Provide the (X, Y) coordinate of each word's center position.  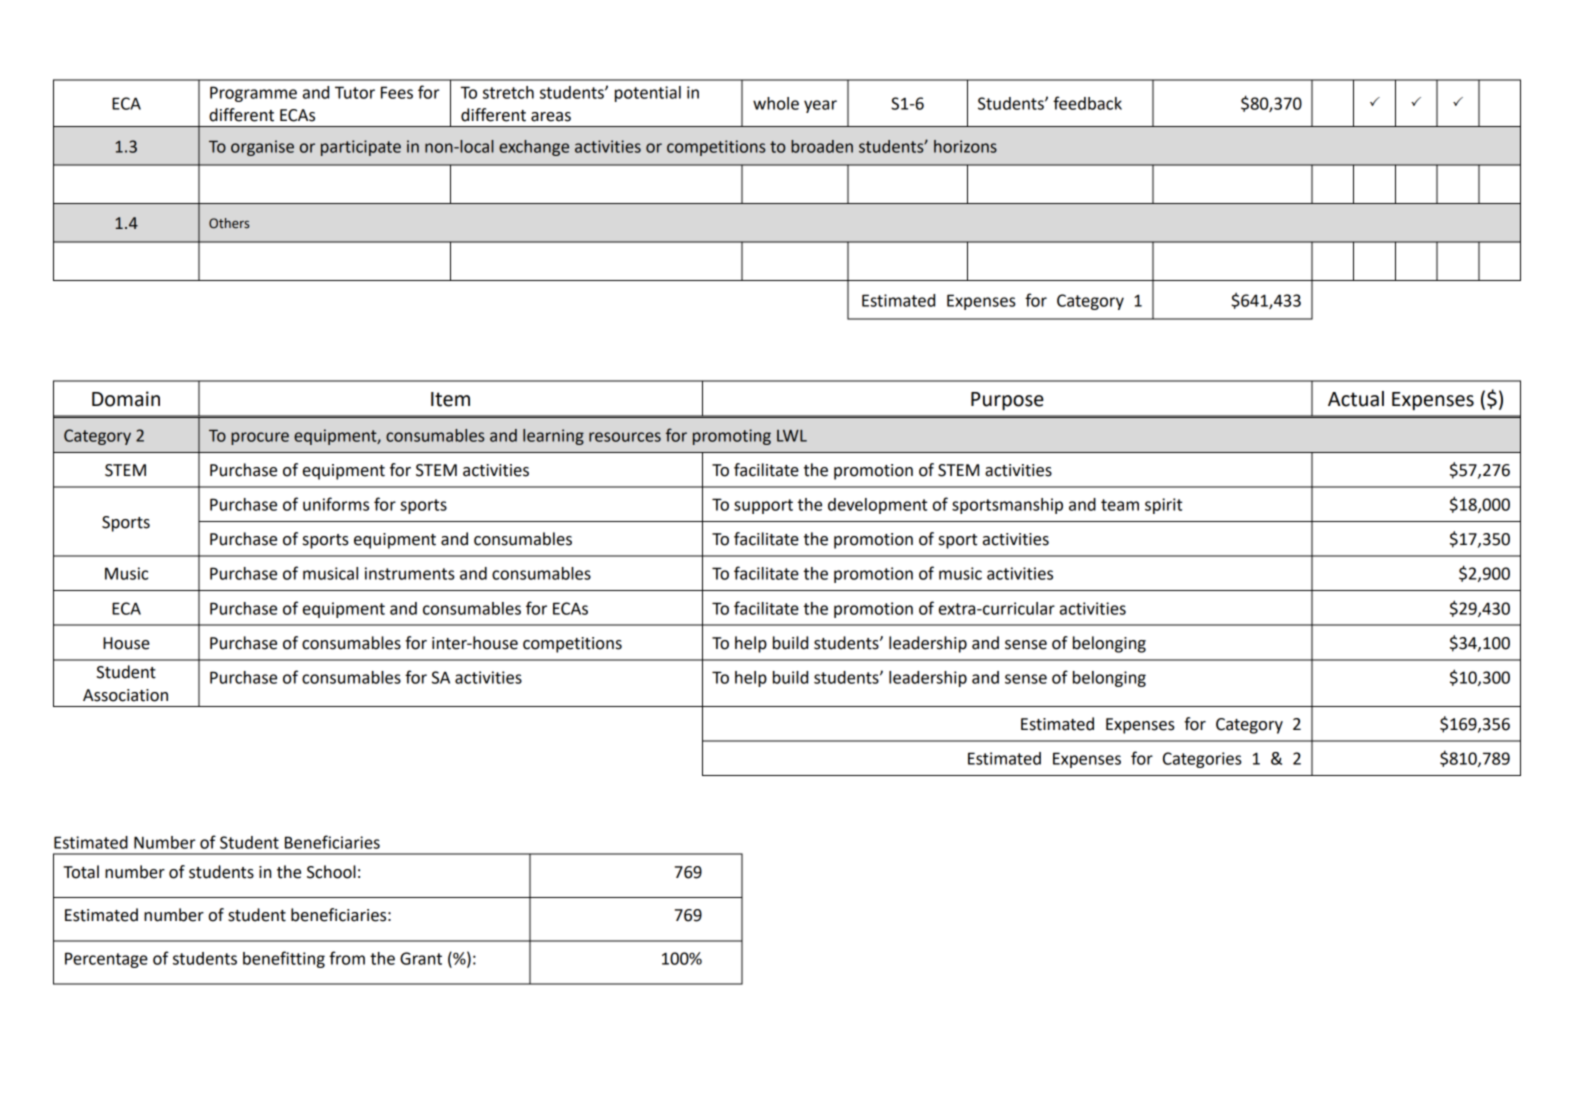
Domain (126, 399)
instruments (410, 573)
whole (776, 103)
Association (125, 695)
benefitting (284, 959)
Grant (421, 958)
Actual (1356, 399)
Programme (253, 94)
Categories (1202, 760)
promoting (732, 437)
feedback (1087, 103)
